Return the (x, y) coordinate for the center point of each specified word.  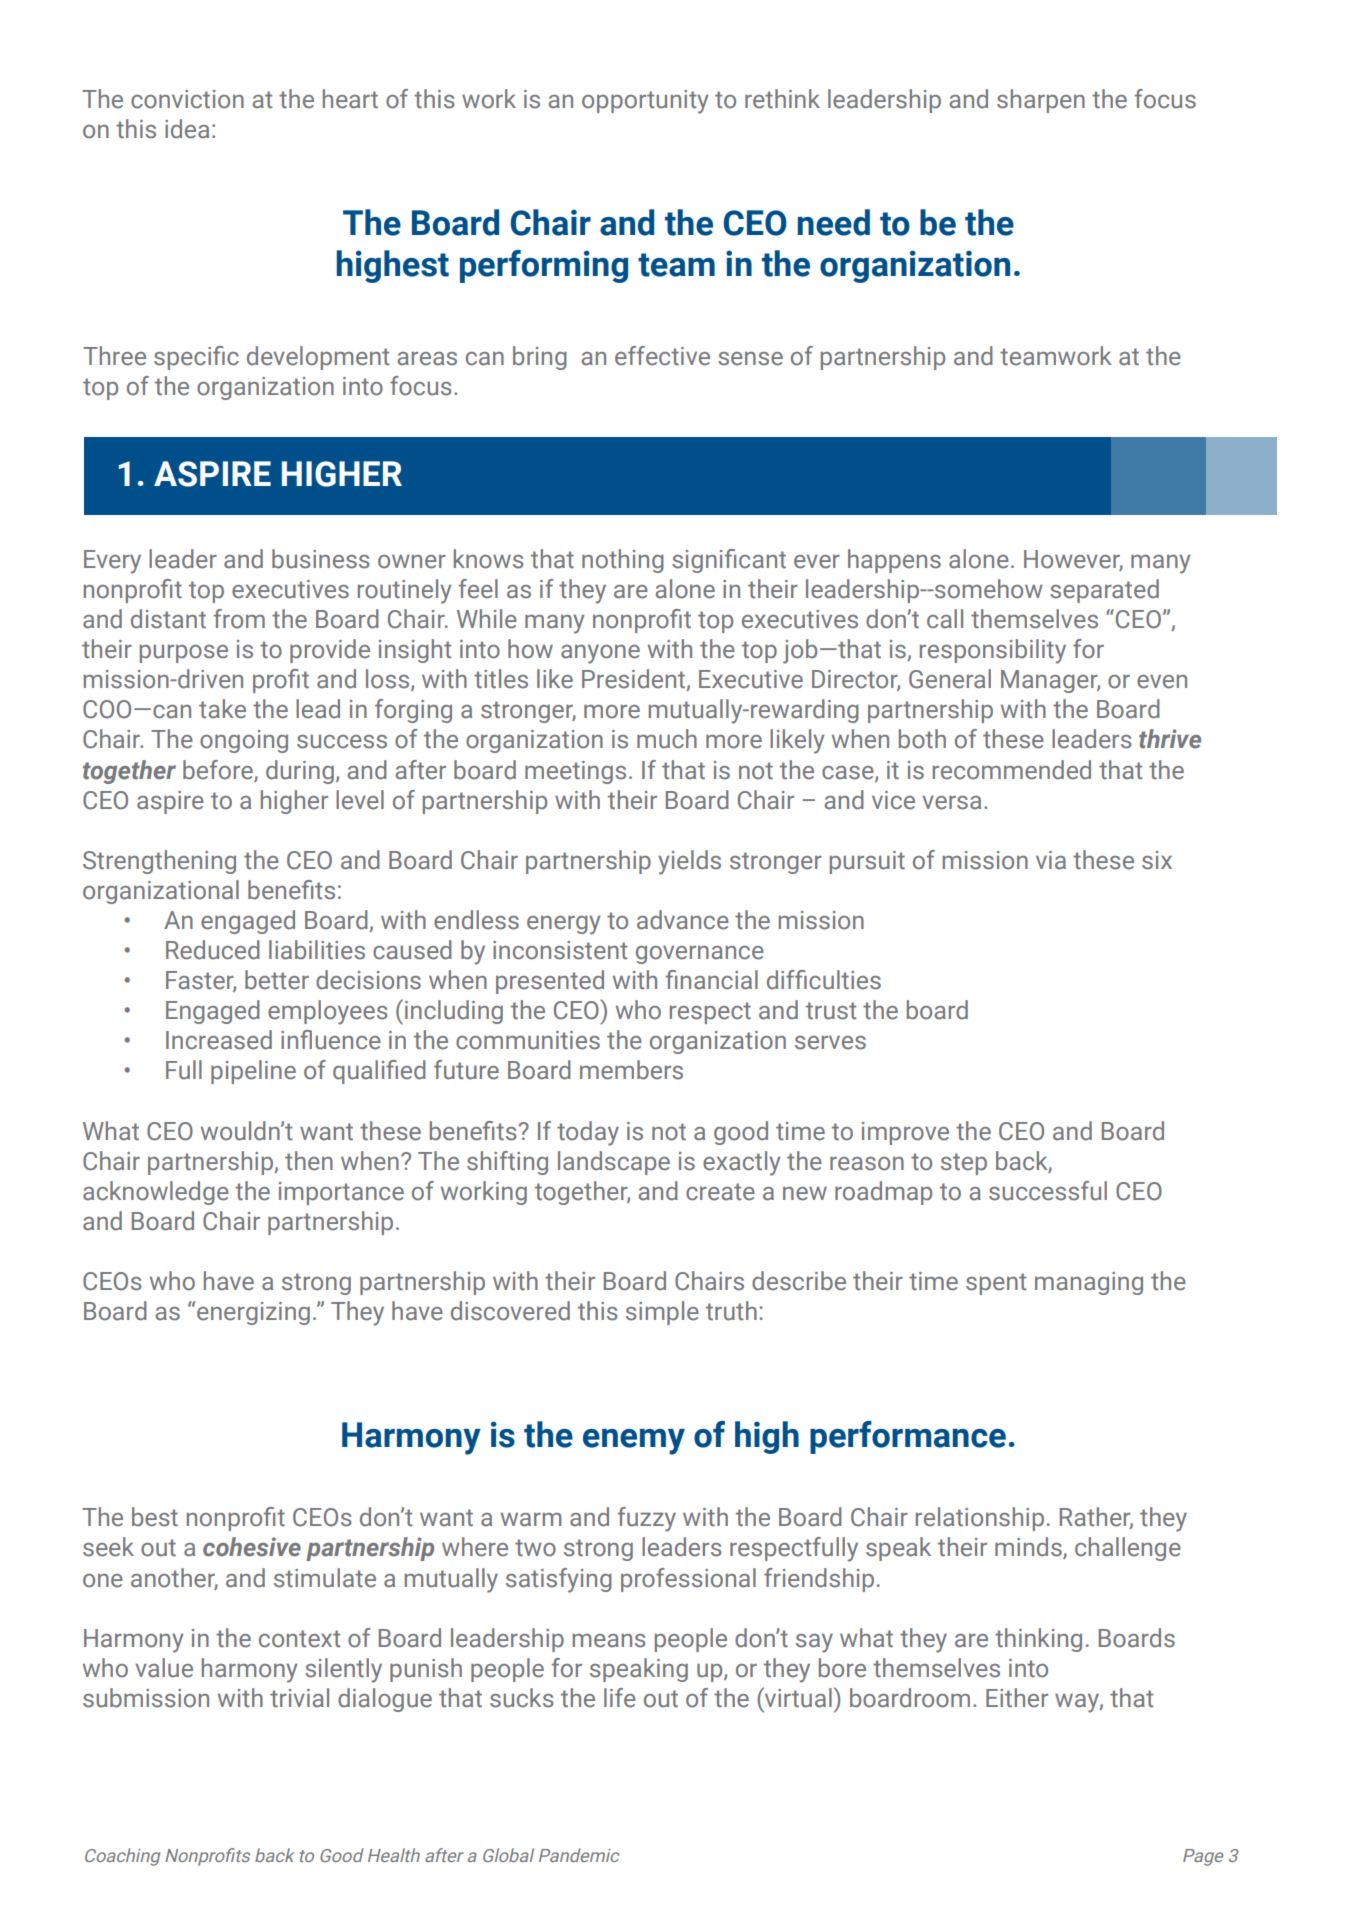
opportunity (645, 102)
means (609, 1641)
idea (187, 129)
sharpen (1041, 101)
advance (683, 920)
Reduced (213, 950)
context (300, 1639)
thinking (1038, 1640)
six (1157, 860)
